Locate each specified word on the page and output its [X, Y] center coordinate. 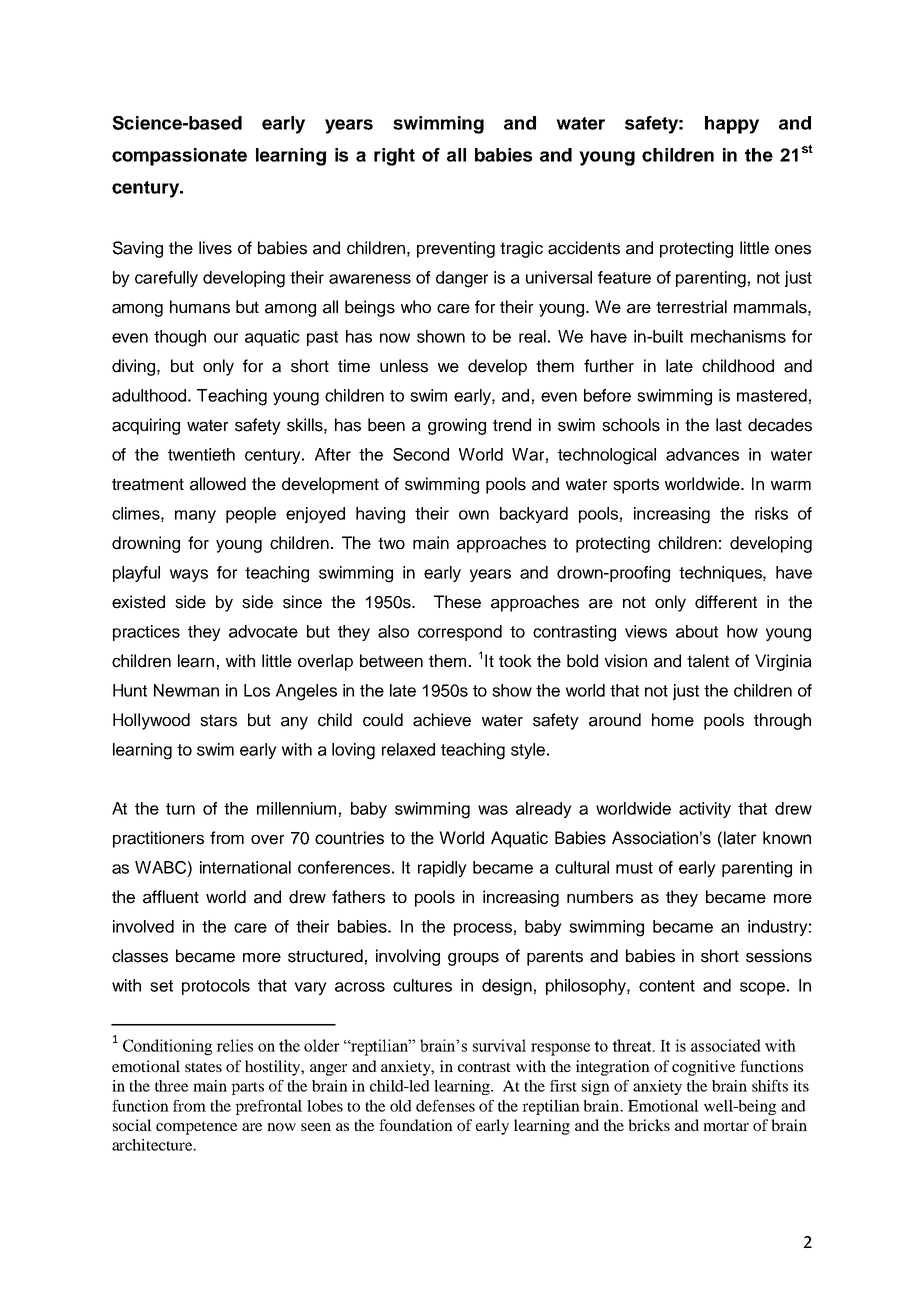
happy [732, 125]
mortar [726, 1126]
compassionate [179, 157]
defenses [445, 1106]
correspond [460, 633]
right [394, 157]
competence [196, 1128]
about [697, 631]
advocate [263, 631]
